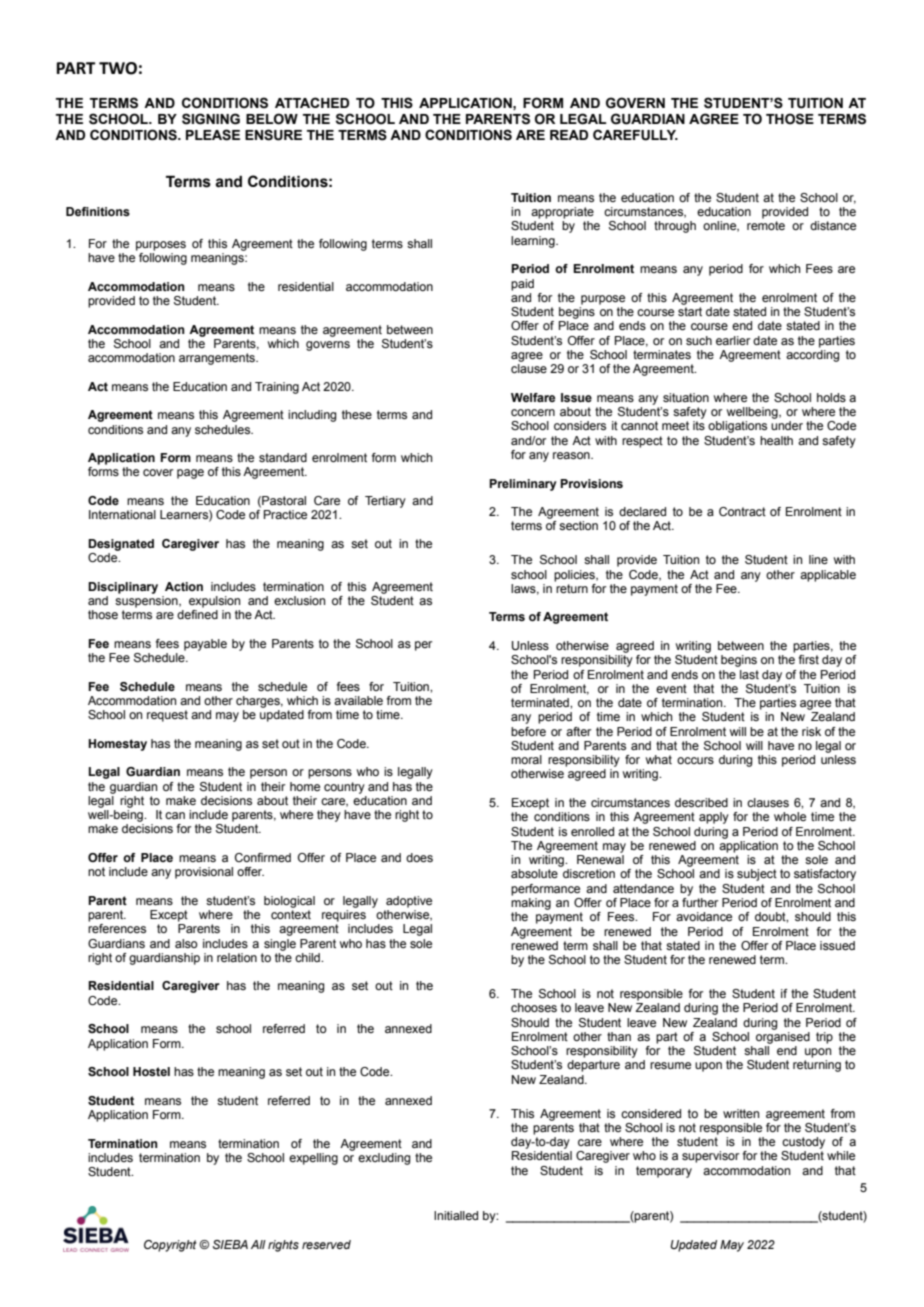 The image size is (924, 1307). I want to click on also, so click(186, 943).
